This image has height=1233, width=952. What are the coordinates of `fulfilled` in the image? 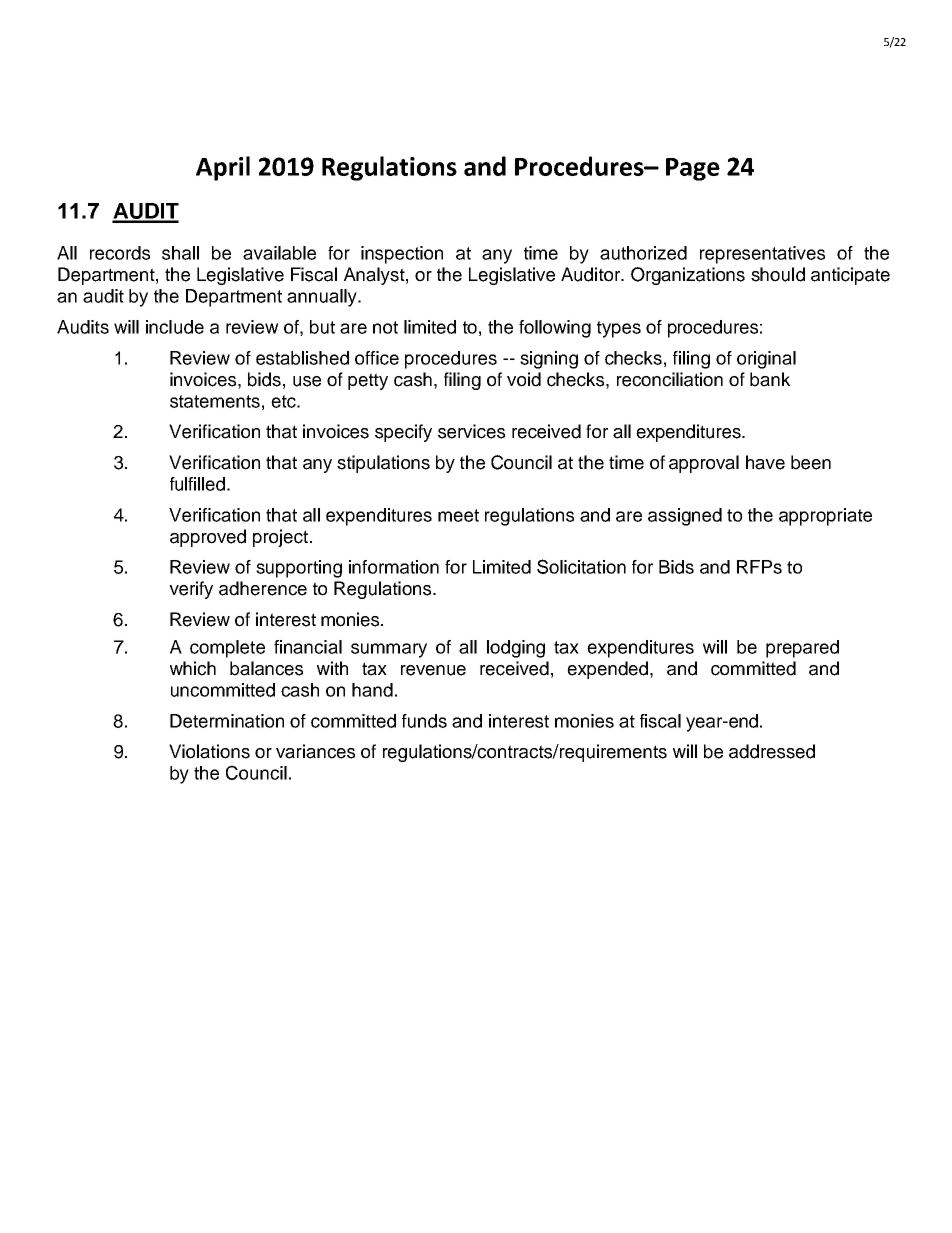 It's located at (197, 484).
